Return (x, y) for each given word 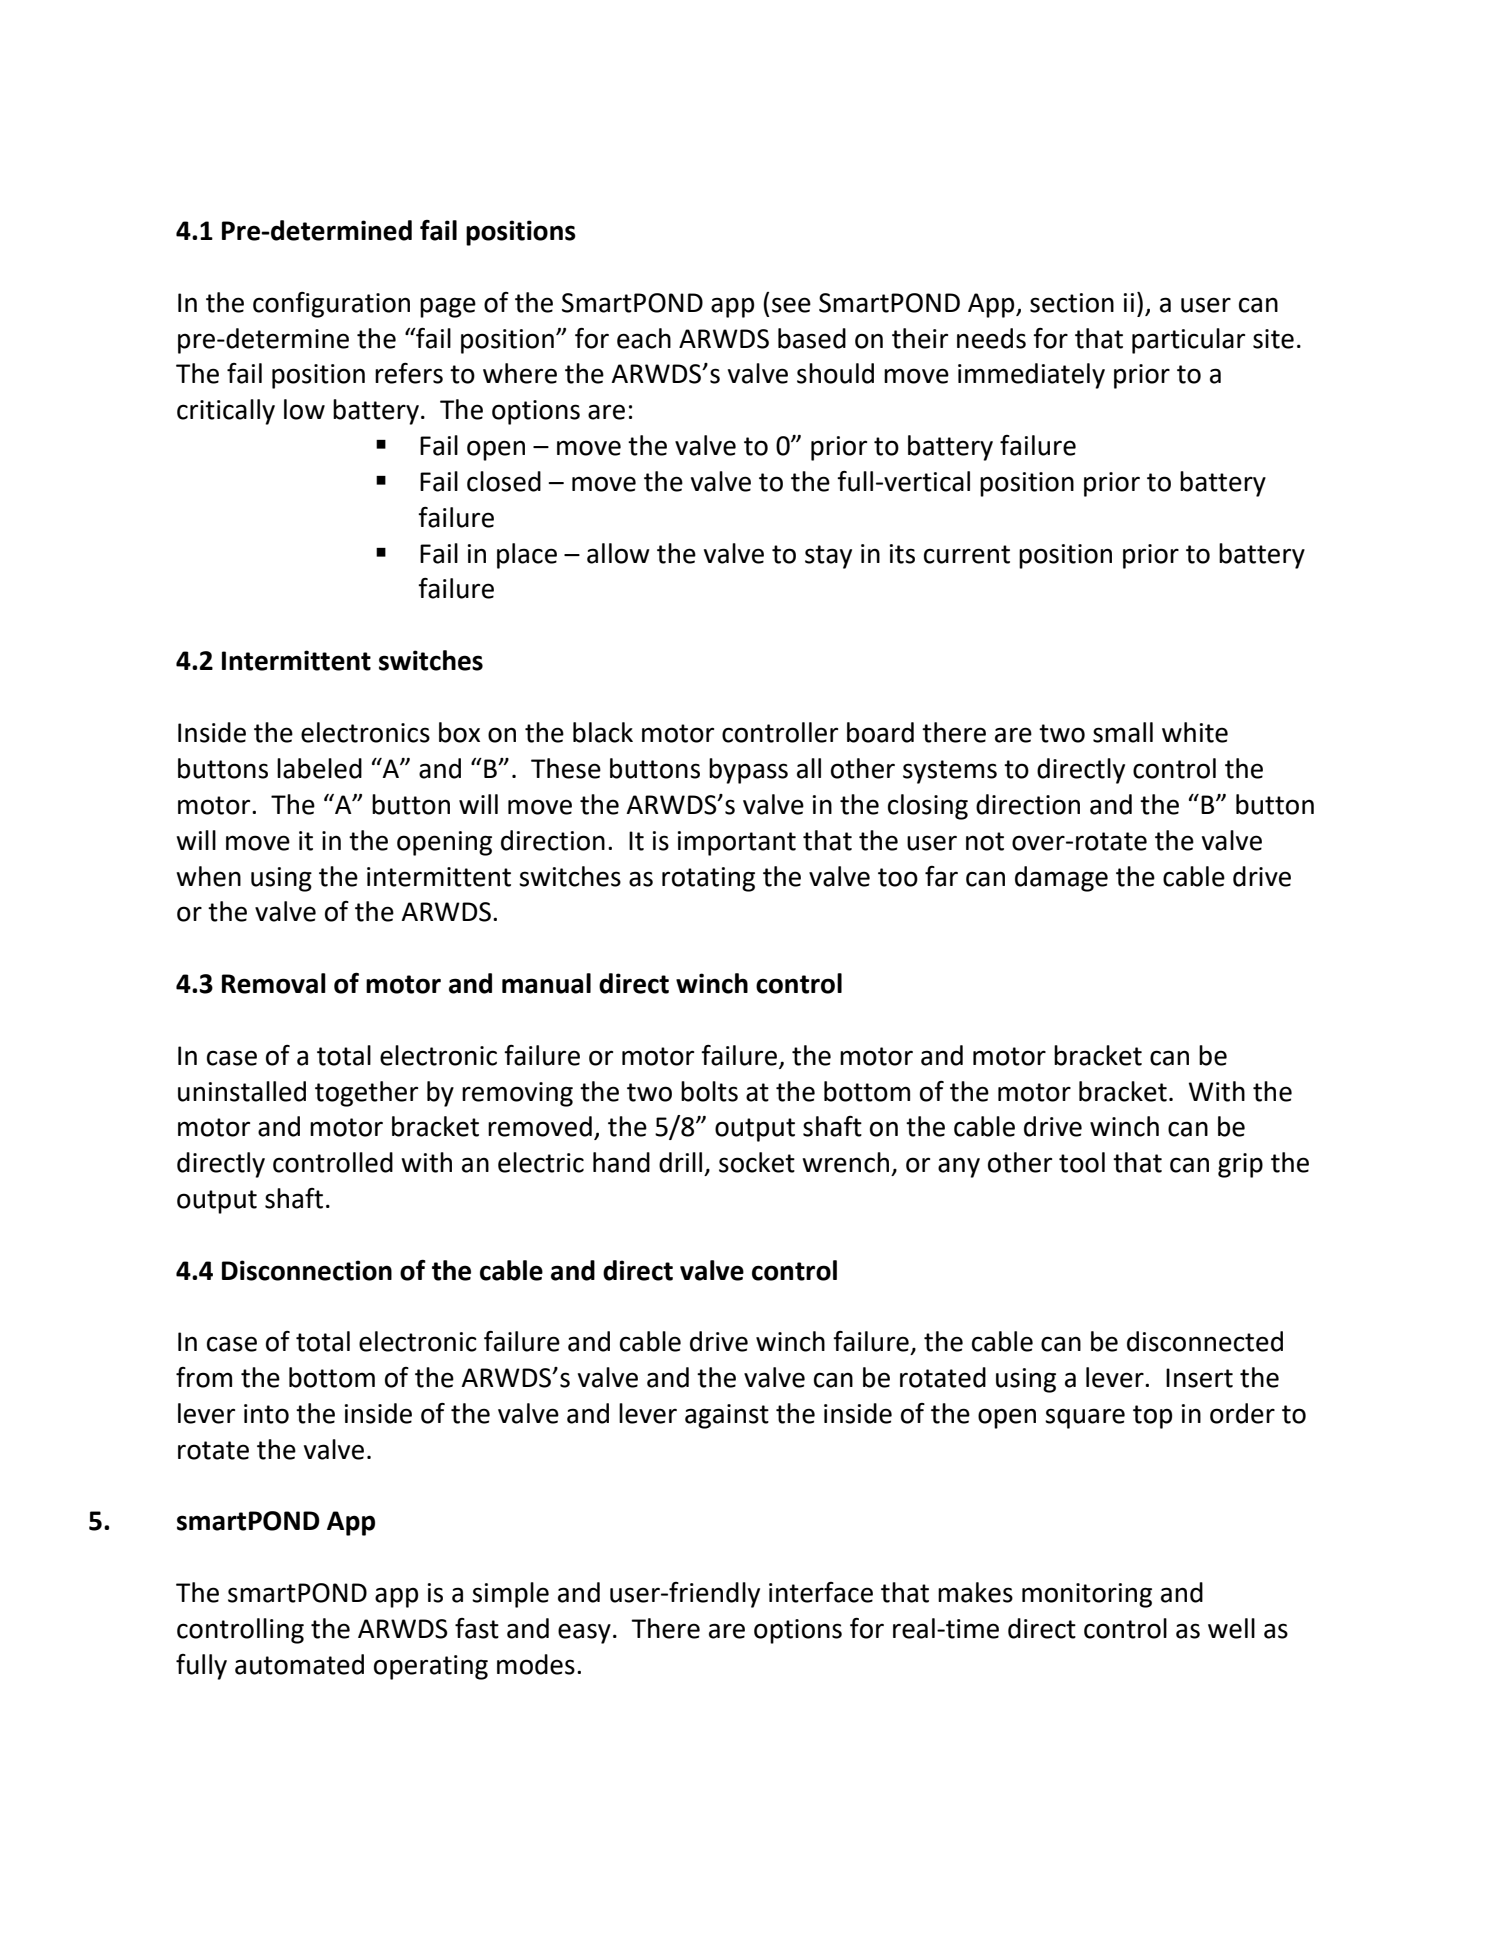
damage (1061, 879)
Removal (274, 983)
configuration (331, 305)
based (812, 338)
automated (299, 1664)
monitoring (1087, 1595)
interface (821, 1592)
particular (1188, 341)
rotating (708, 879)
